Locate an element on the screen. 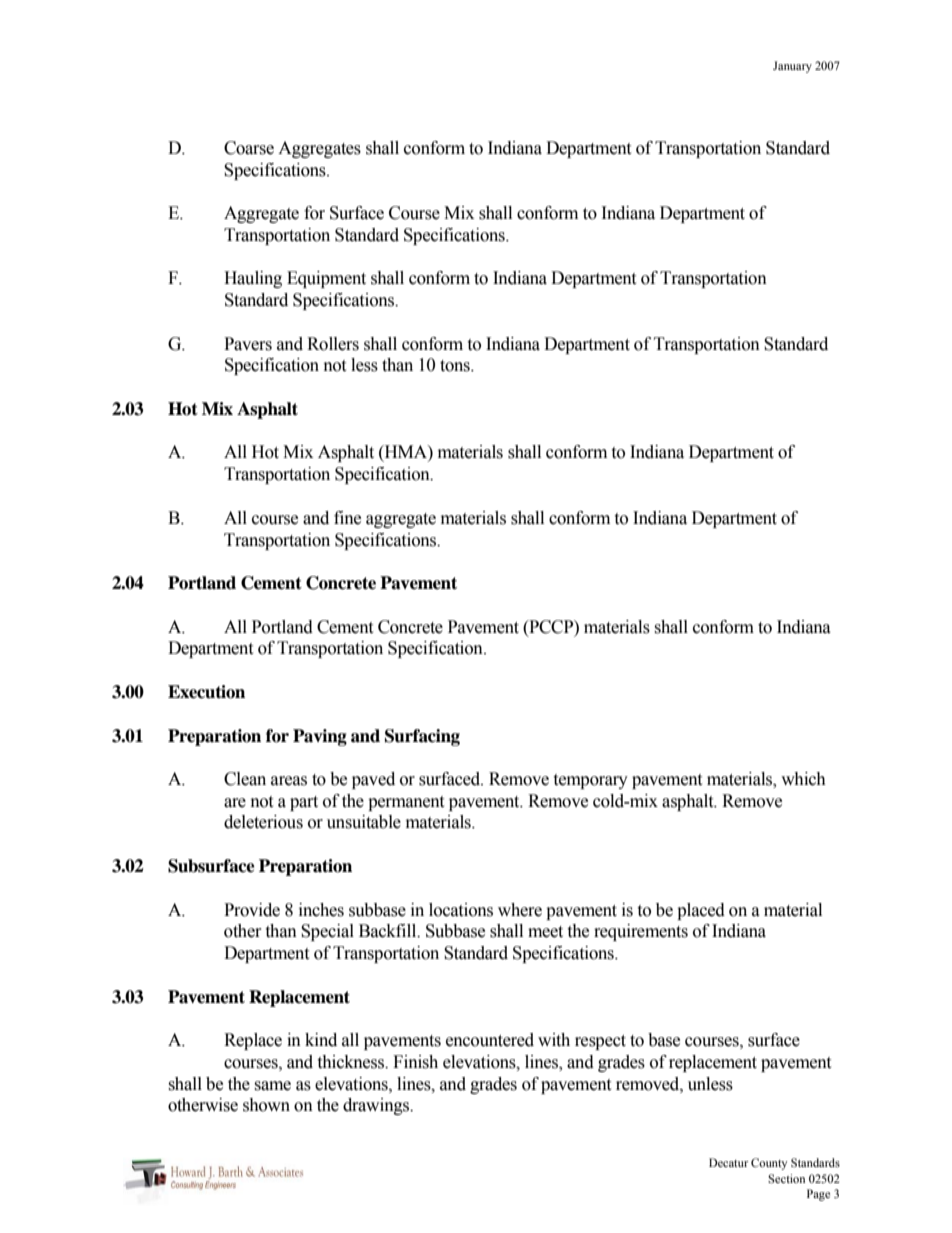  Coarse is located at coordinates (249, 148).
